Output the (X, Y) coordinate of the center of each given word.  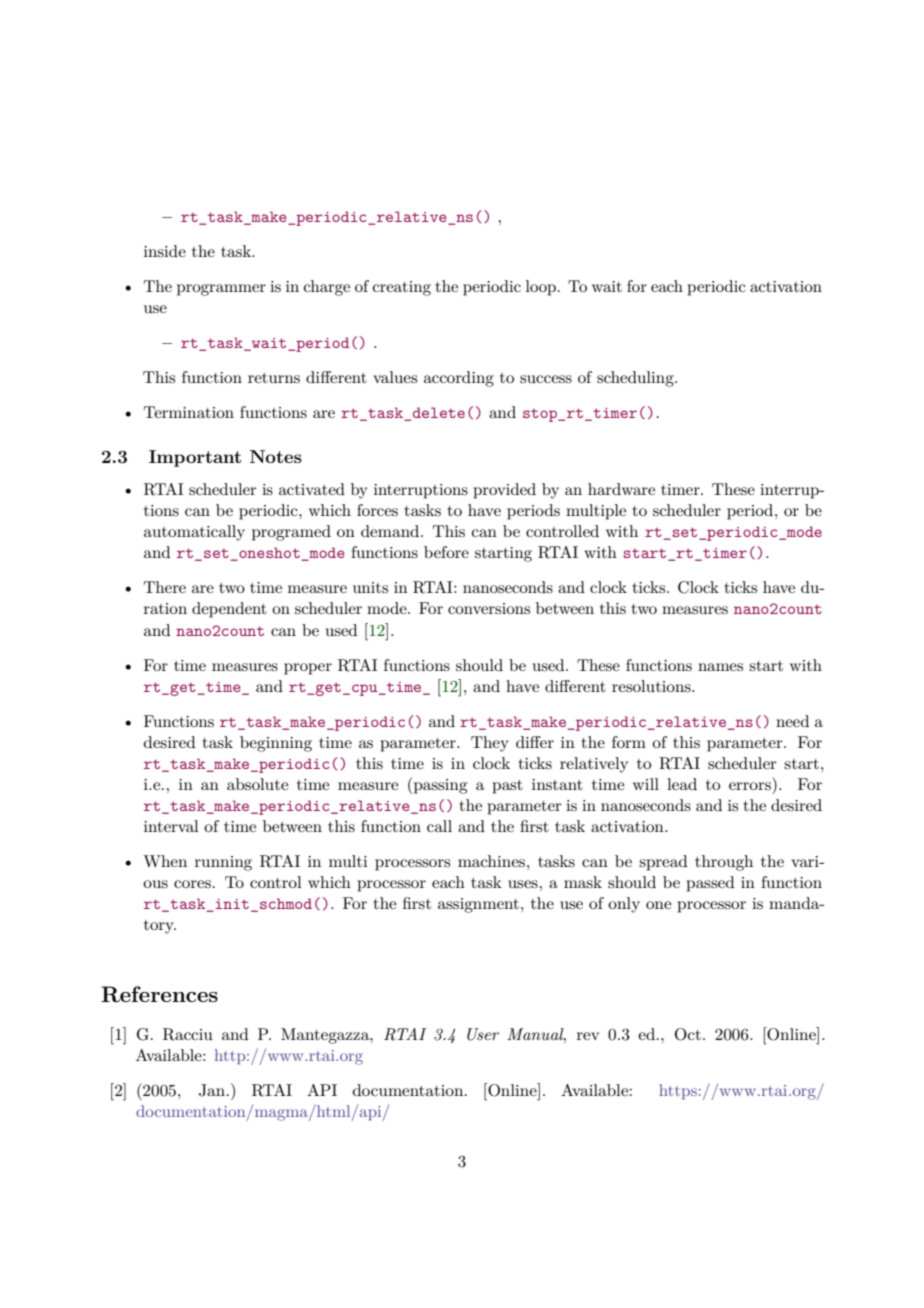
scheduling (636, 379)
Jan (212, 1090)
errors (750, 786)
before (446, 552)
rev (588, 1036)
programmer (221, 290)
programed (291, 533)
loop (542, 288)
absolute (257, 784)
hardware (621, 489)
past (508, 787)
